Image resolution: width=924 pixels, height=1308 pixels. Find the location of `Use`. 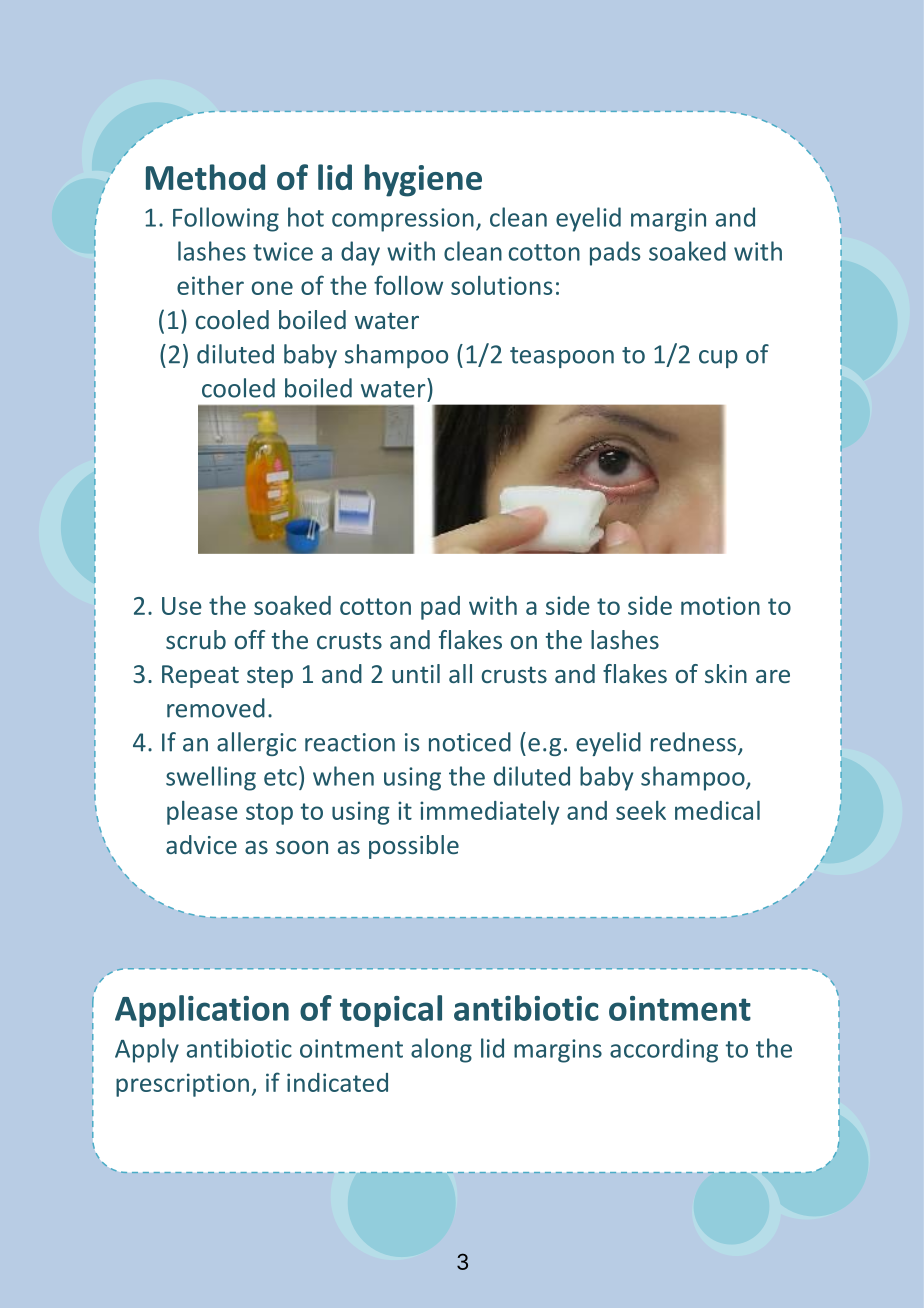

Use is located at coordinates (182, 606).
